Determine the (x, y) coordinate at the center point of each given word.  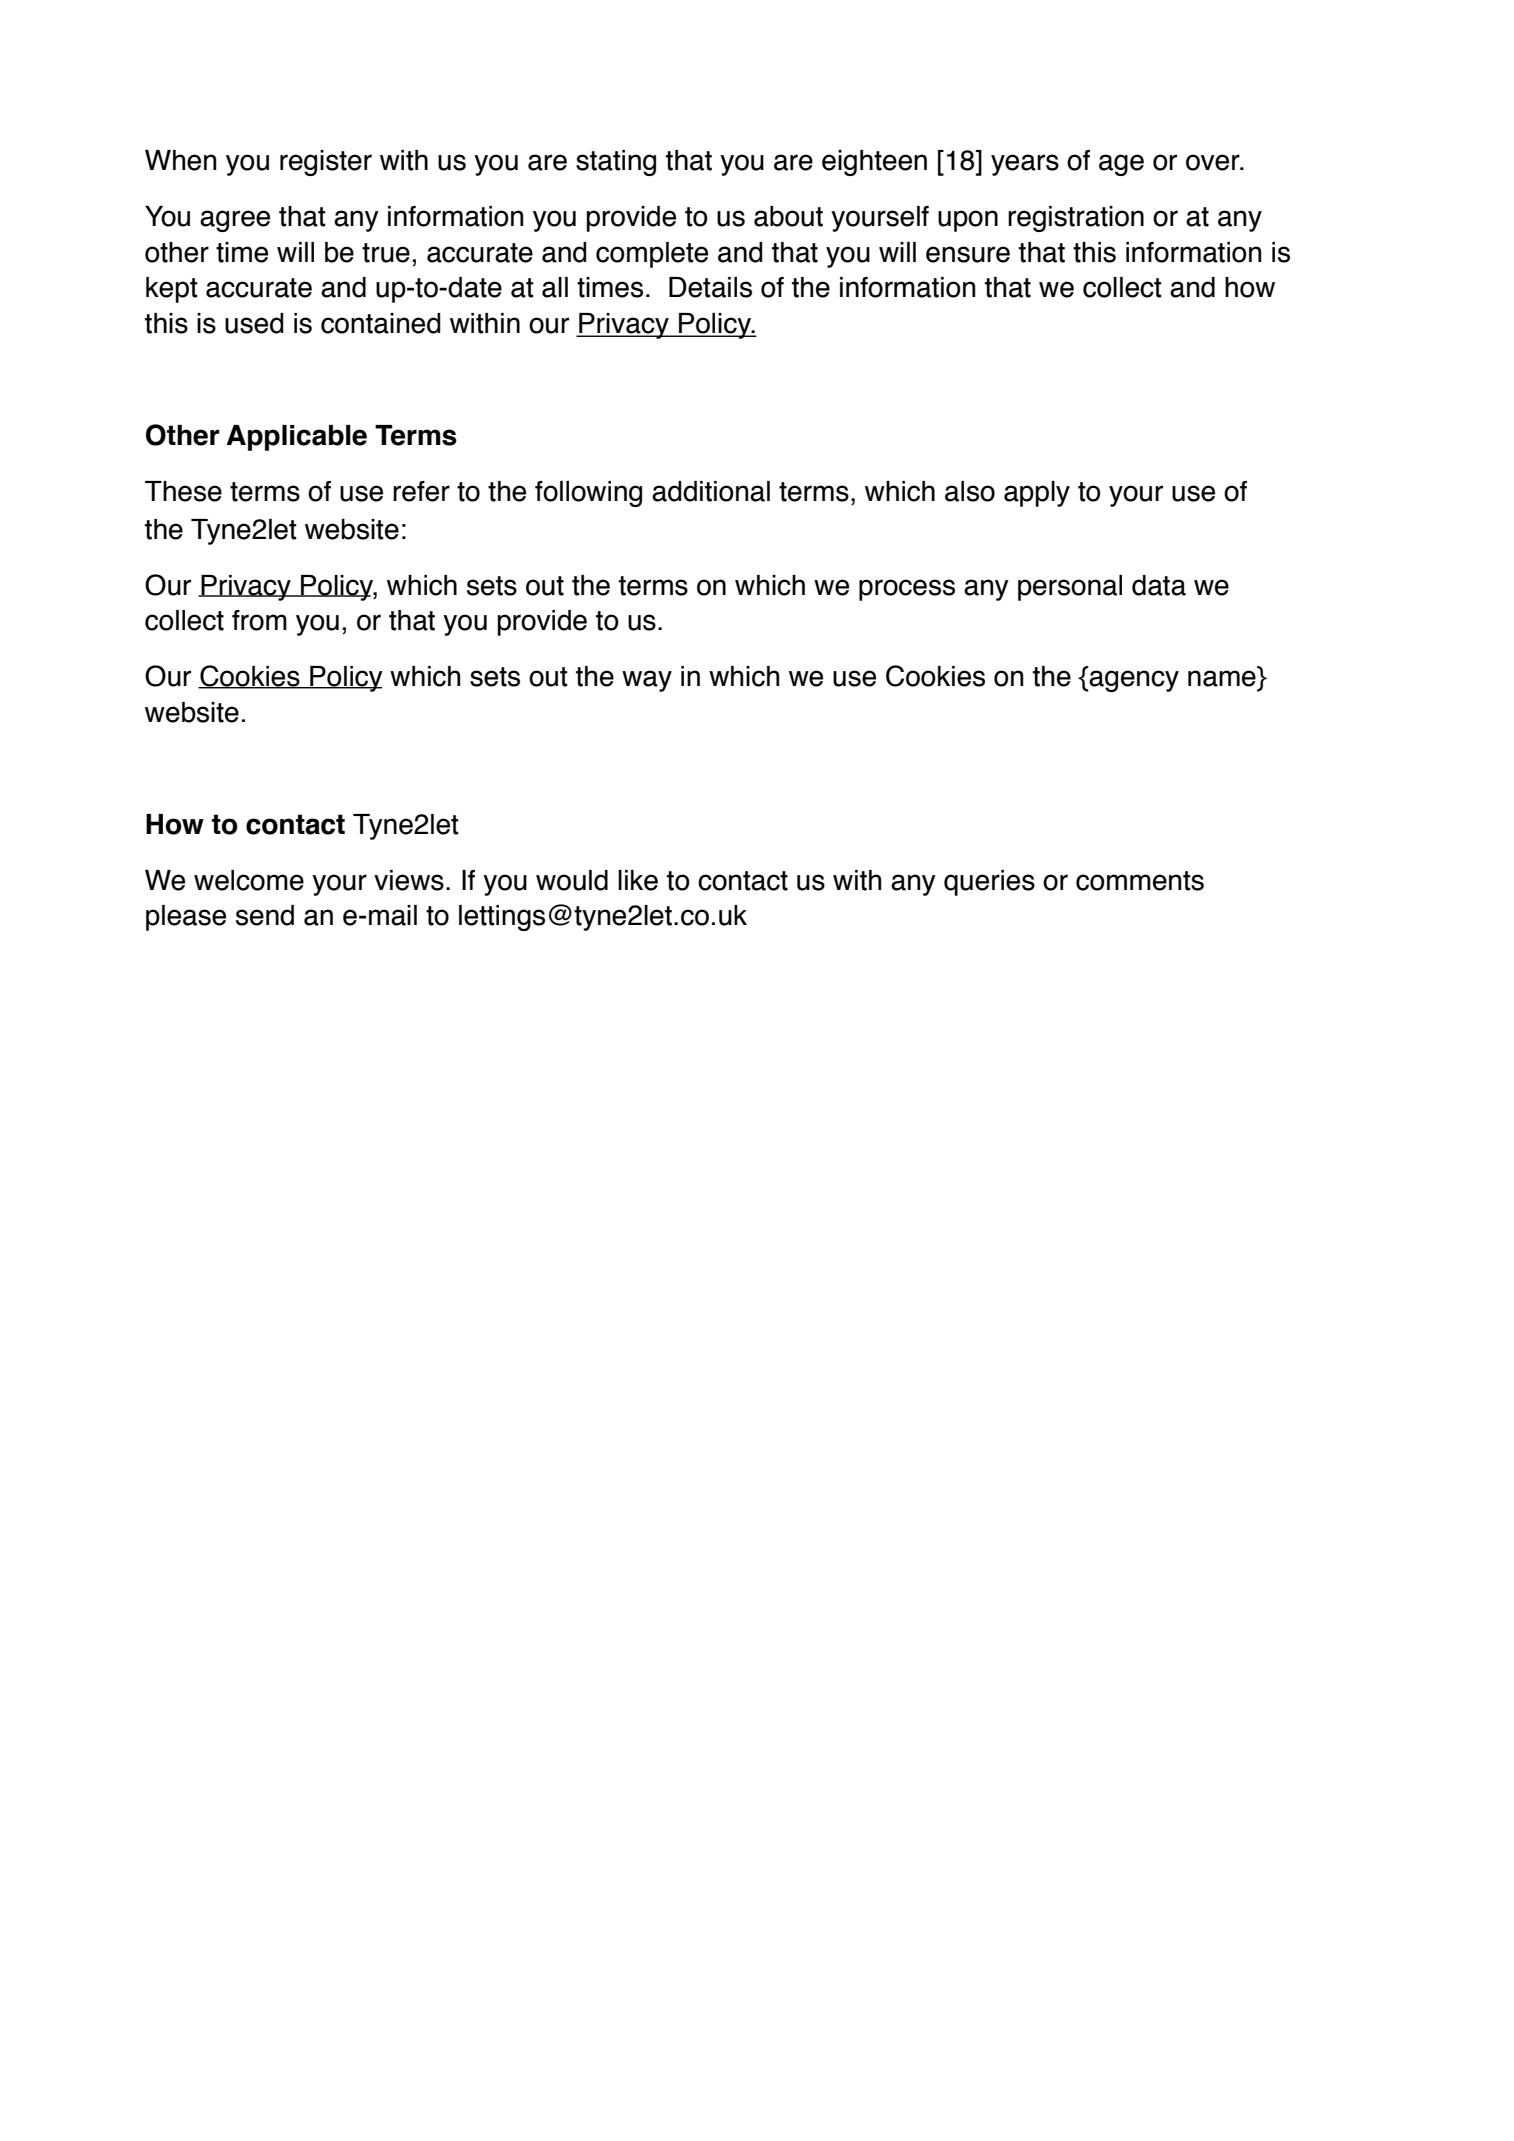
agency (1133, 681)
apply (1037, 494)
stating (616, 163)
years (1025, 165)
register (326, 163)
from (259, 620)
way (647, 681)
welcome (249, 880)
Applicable (296, 438)
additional (711, 491)
